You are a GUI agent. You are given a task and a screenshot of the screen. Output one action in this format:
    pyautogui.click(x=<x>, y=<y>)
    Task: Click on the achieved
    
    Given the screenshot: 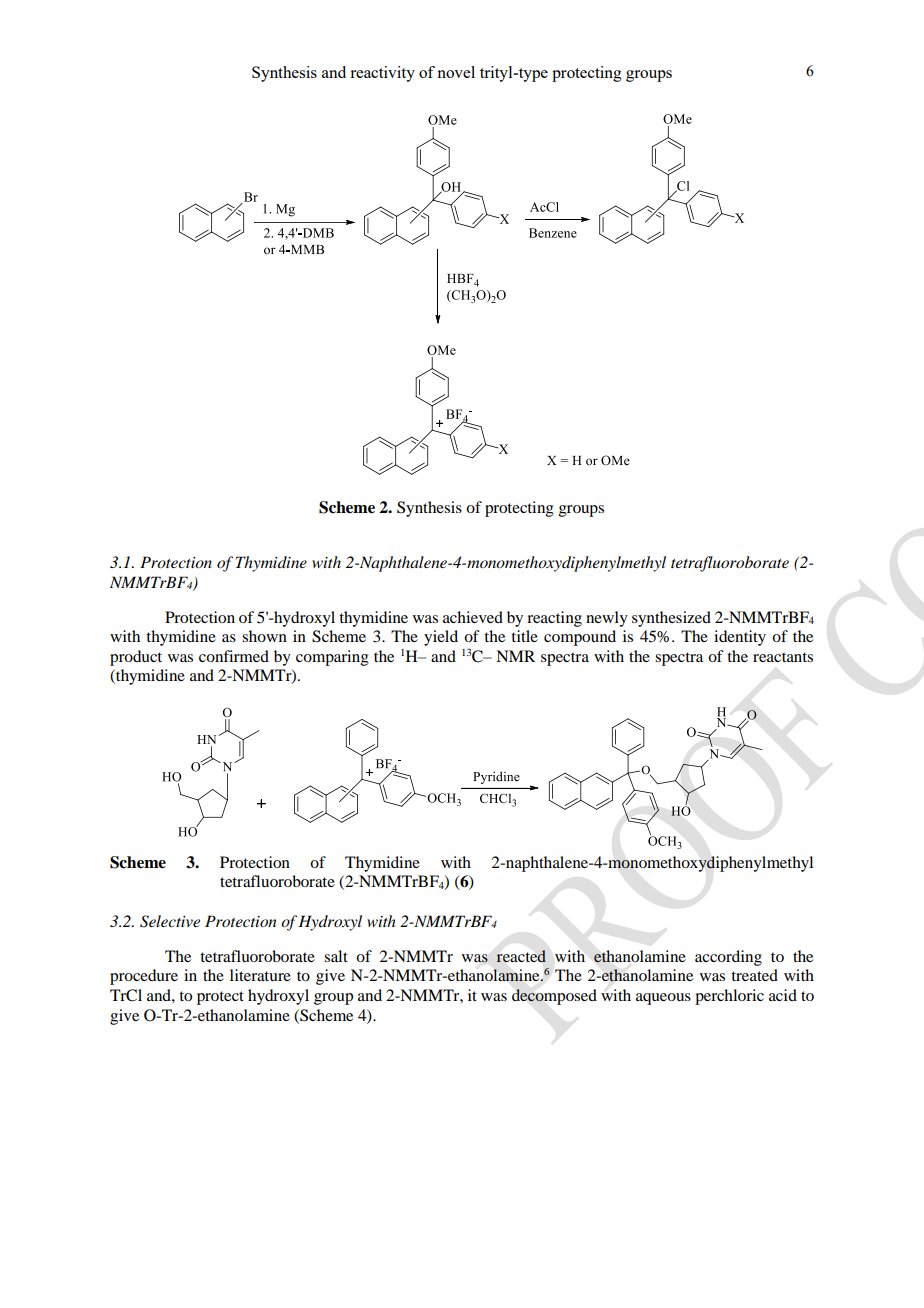 What is the action you would take?
    pyautogui.click(x=473, y=617)
